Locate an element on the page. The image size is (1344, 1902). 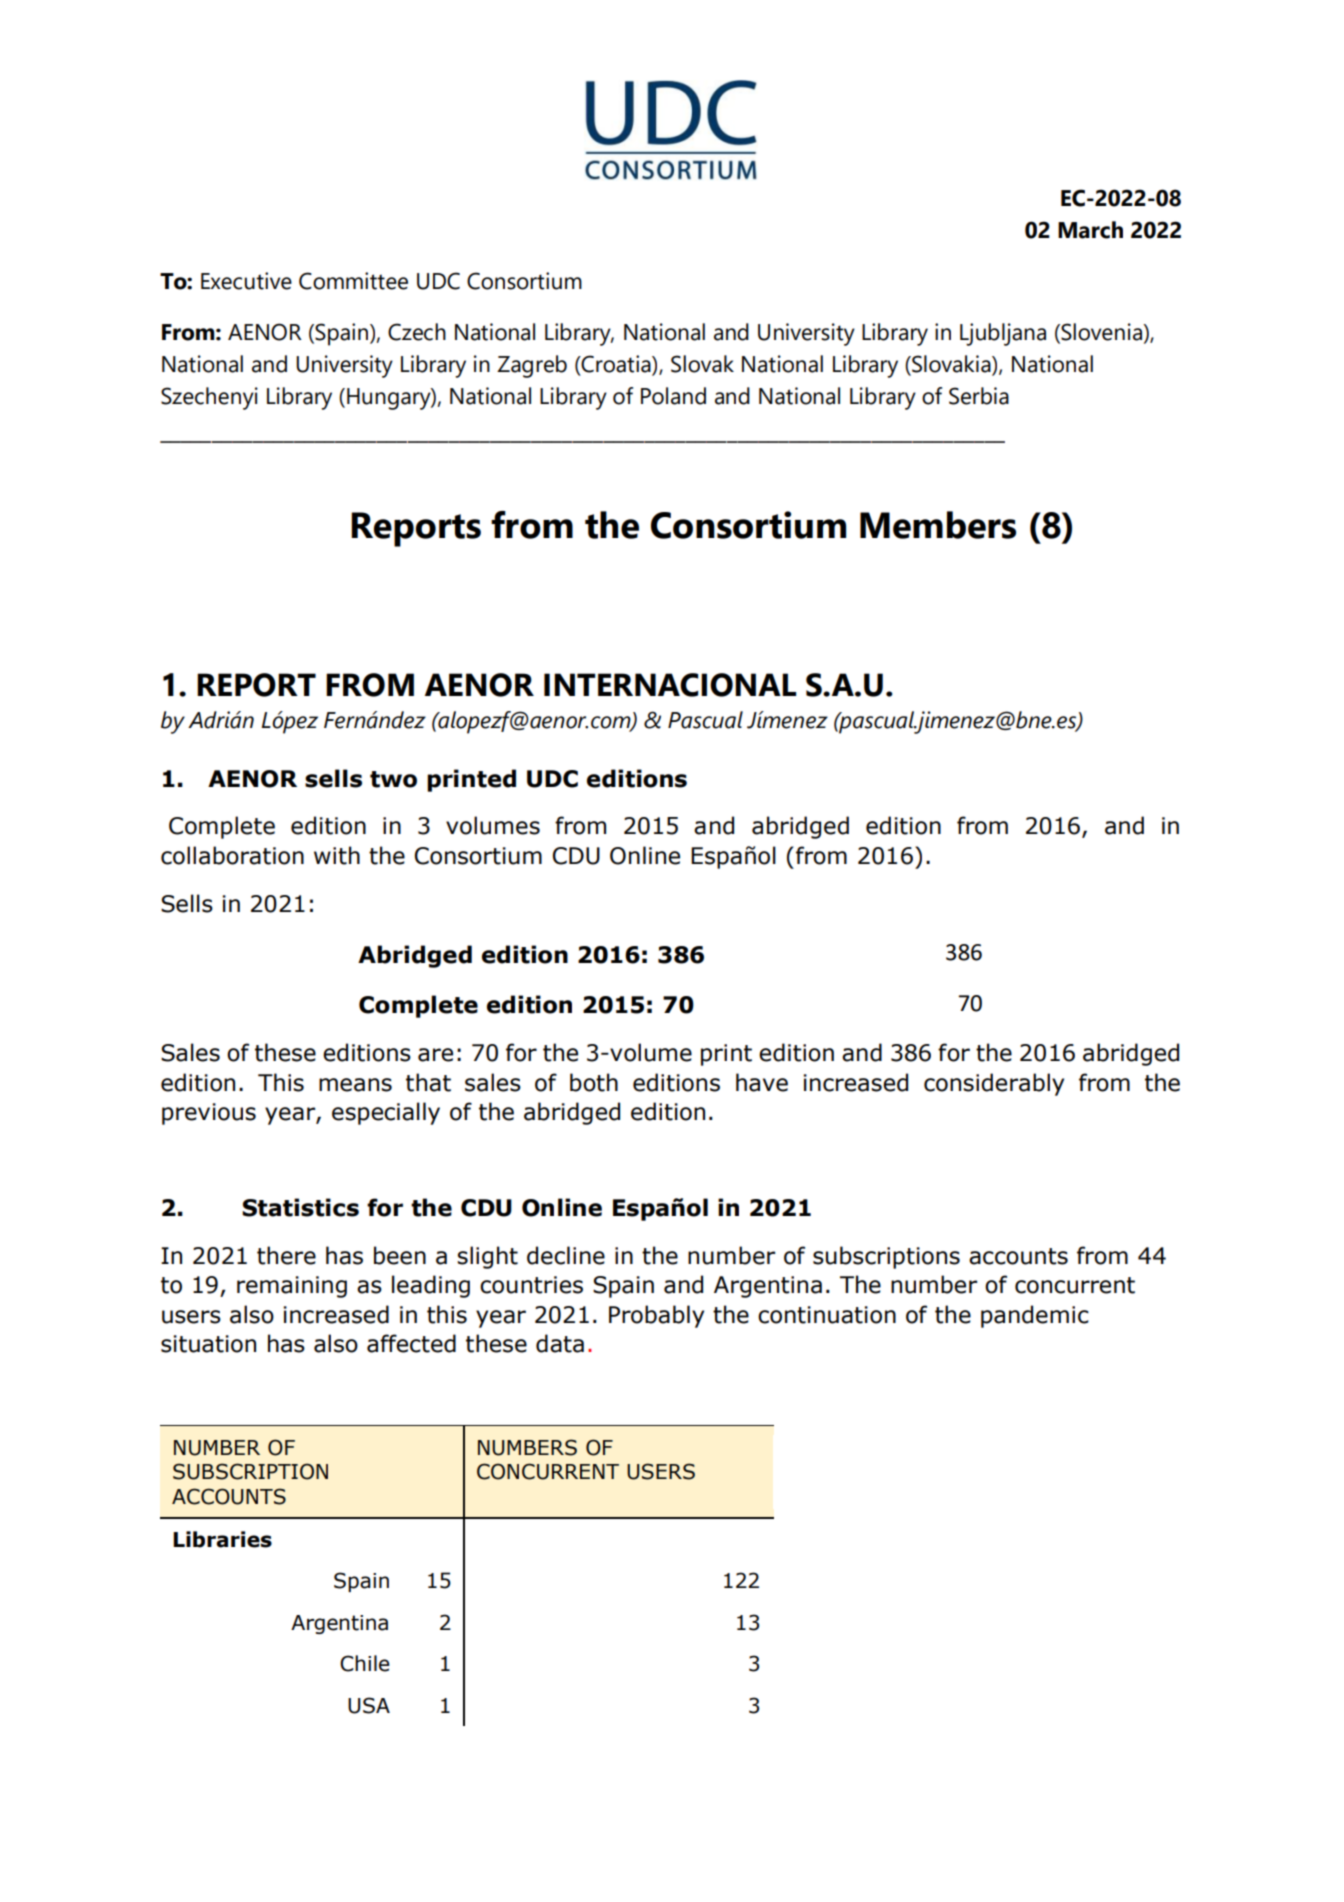
two is located at coordinates (393, 779).
